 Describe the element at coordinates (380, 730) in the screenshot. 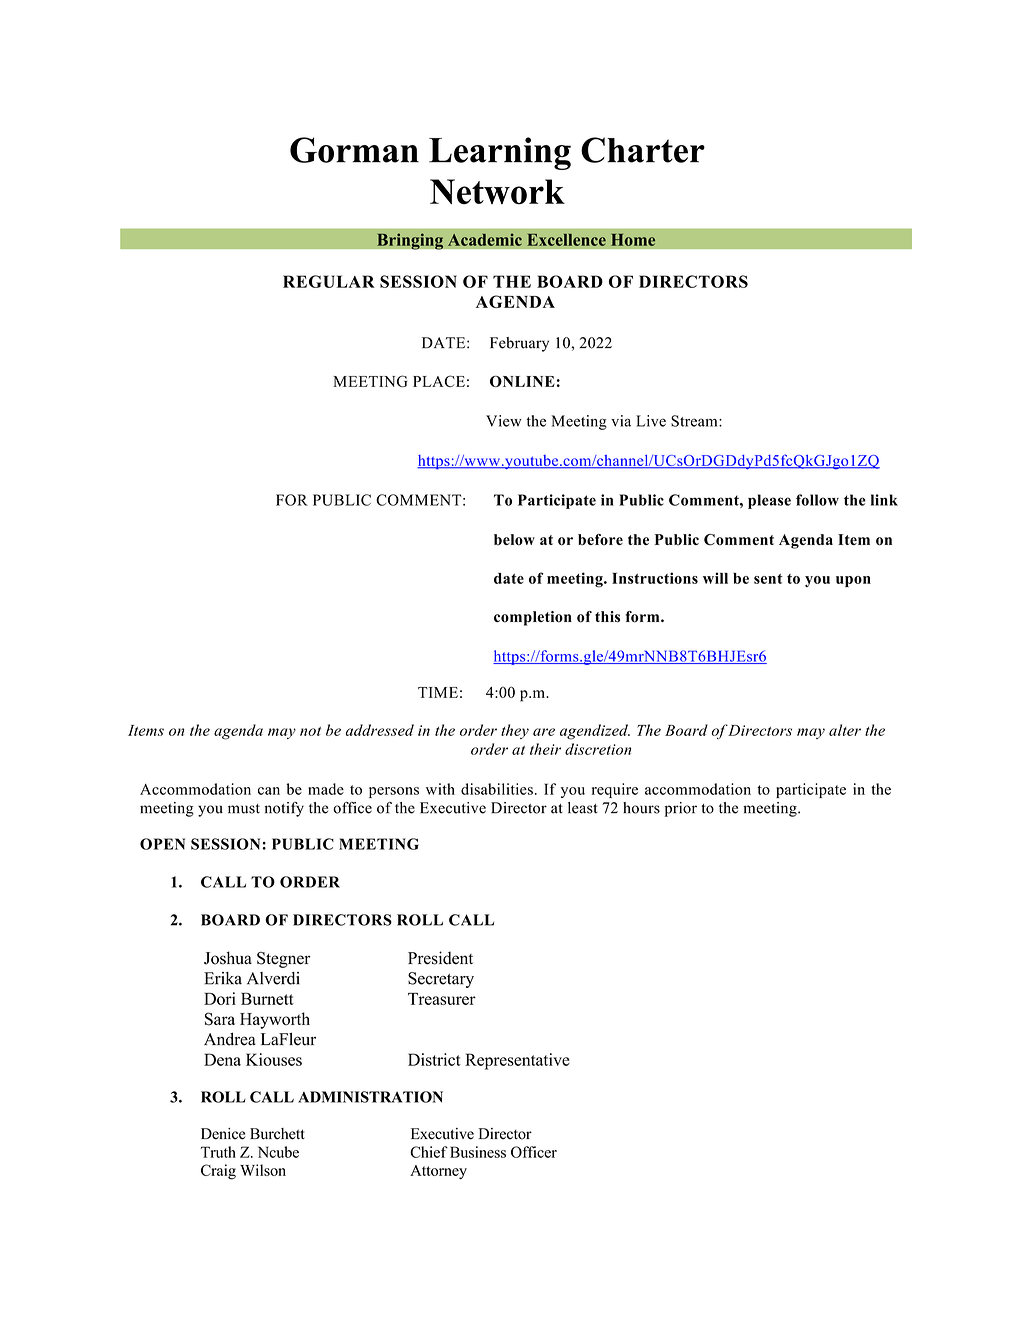

I see `addressed` at that location.
